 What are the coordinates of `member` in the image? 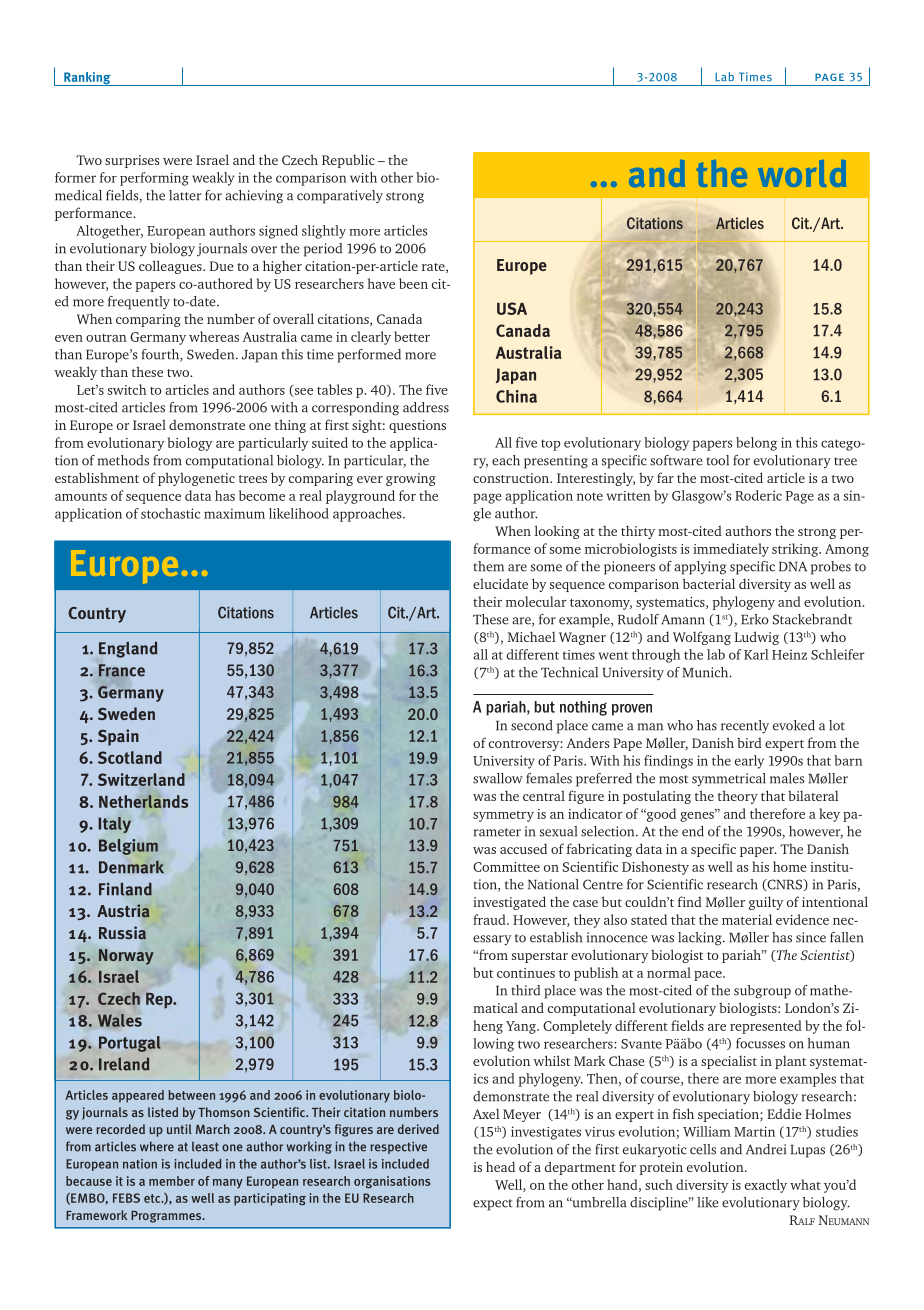 It's located at (172, 1181).
